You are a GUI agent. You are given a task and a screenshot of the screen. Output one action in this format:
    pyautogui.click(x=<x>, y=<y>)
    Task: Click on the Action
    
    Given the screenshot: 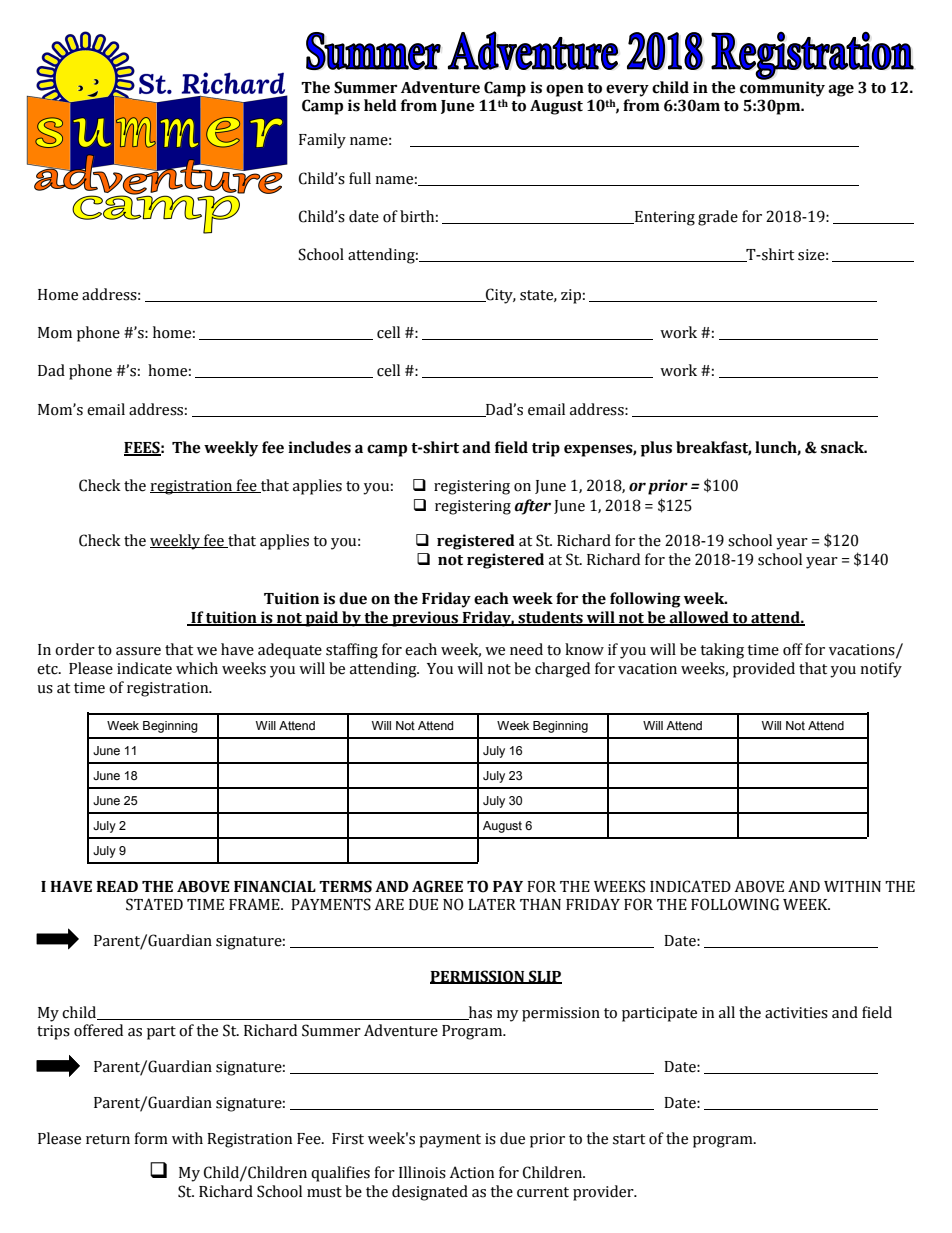 What is the action you would take?
    pyautogui.click(x=472, y=1172)
